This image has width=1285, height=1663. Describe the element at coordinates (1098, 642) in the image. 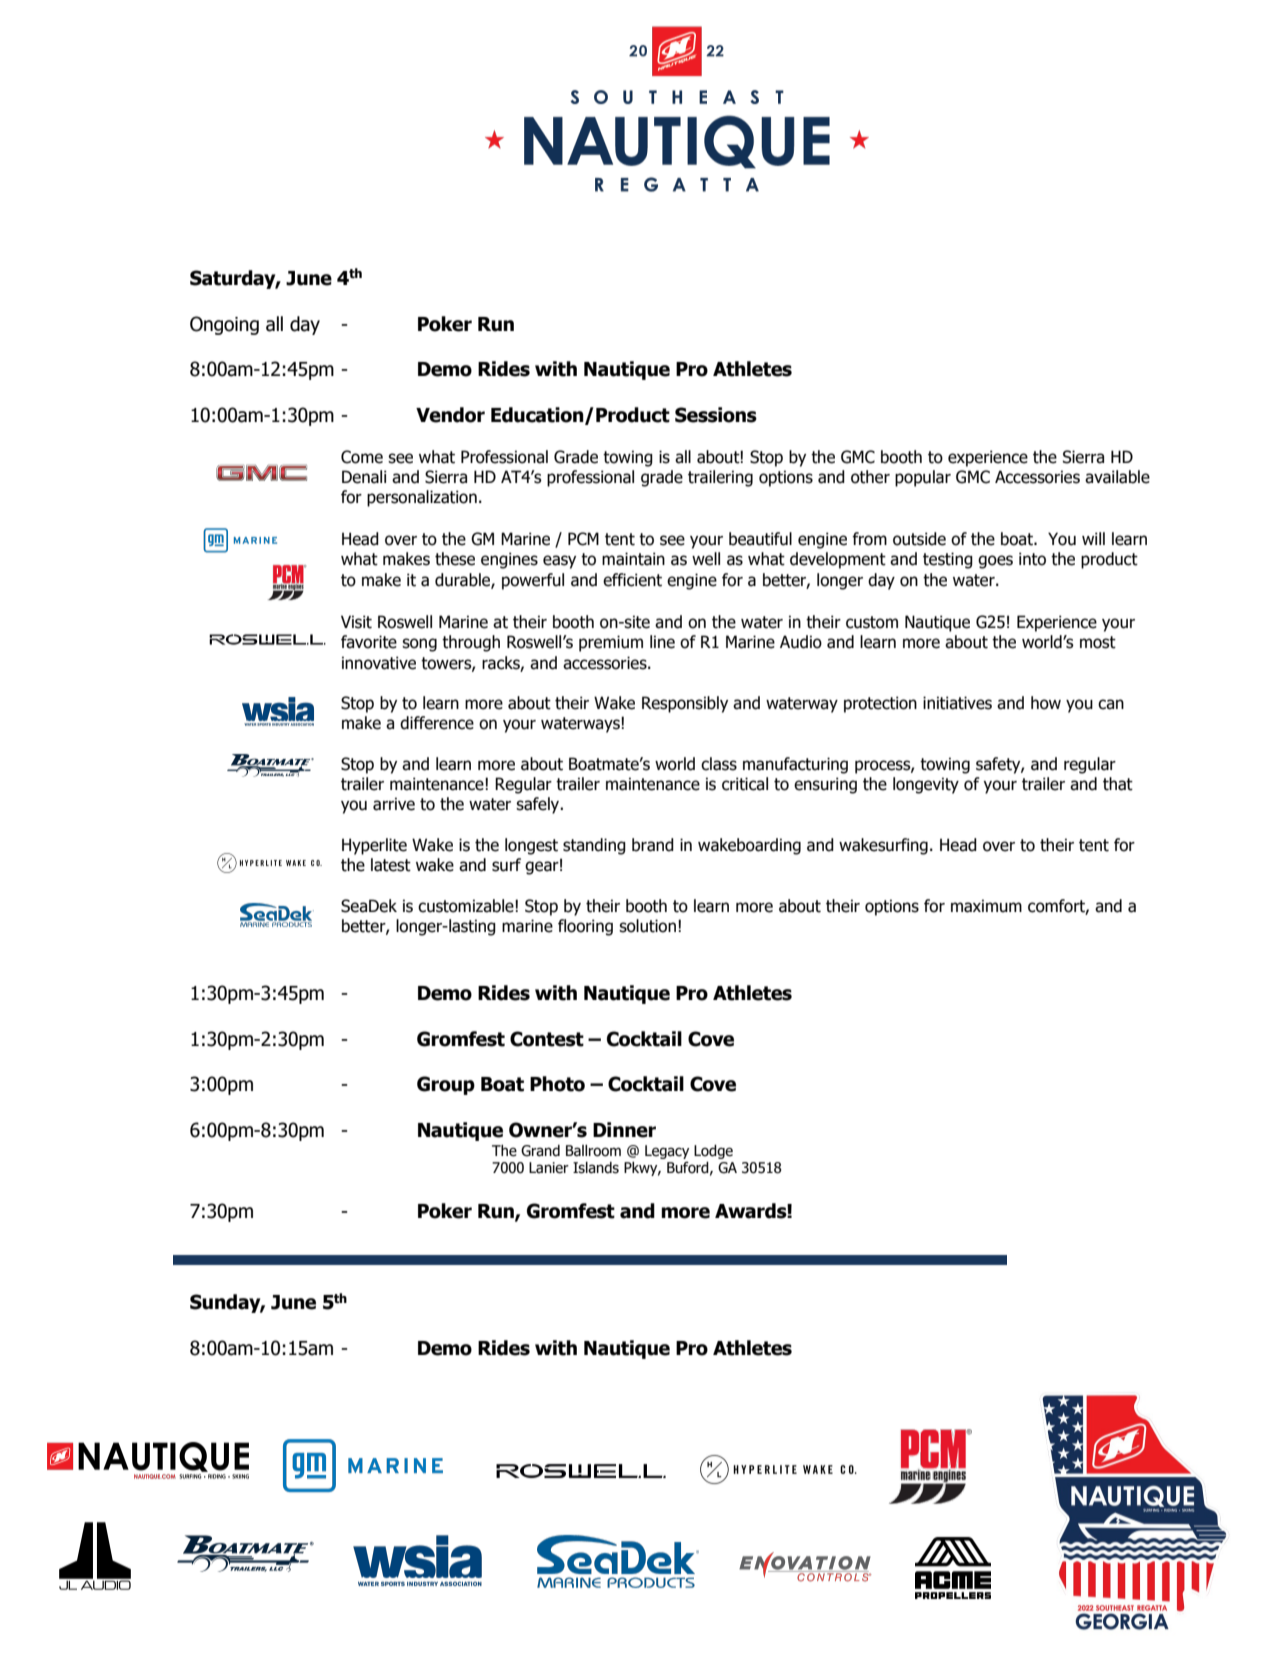

I see `most` at that location.
